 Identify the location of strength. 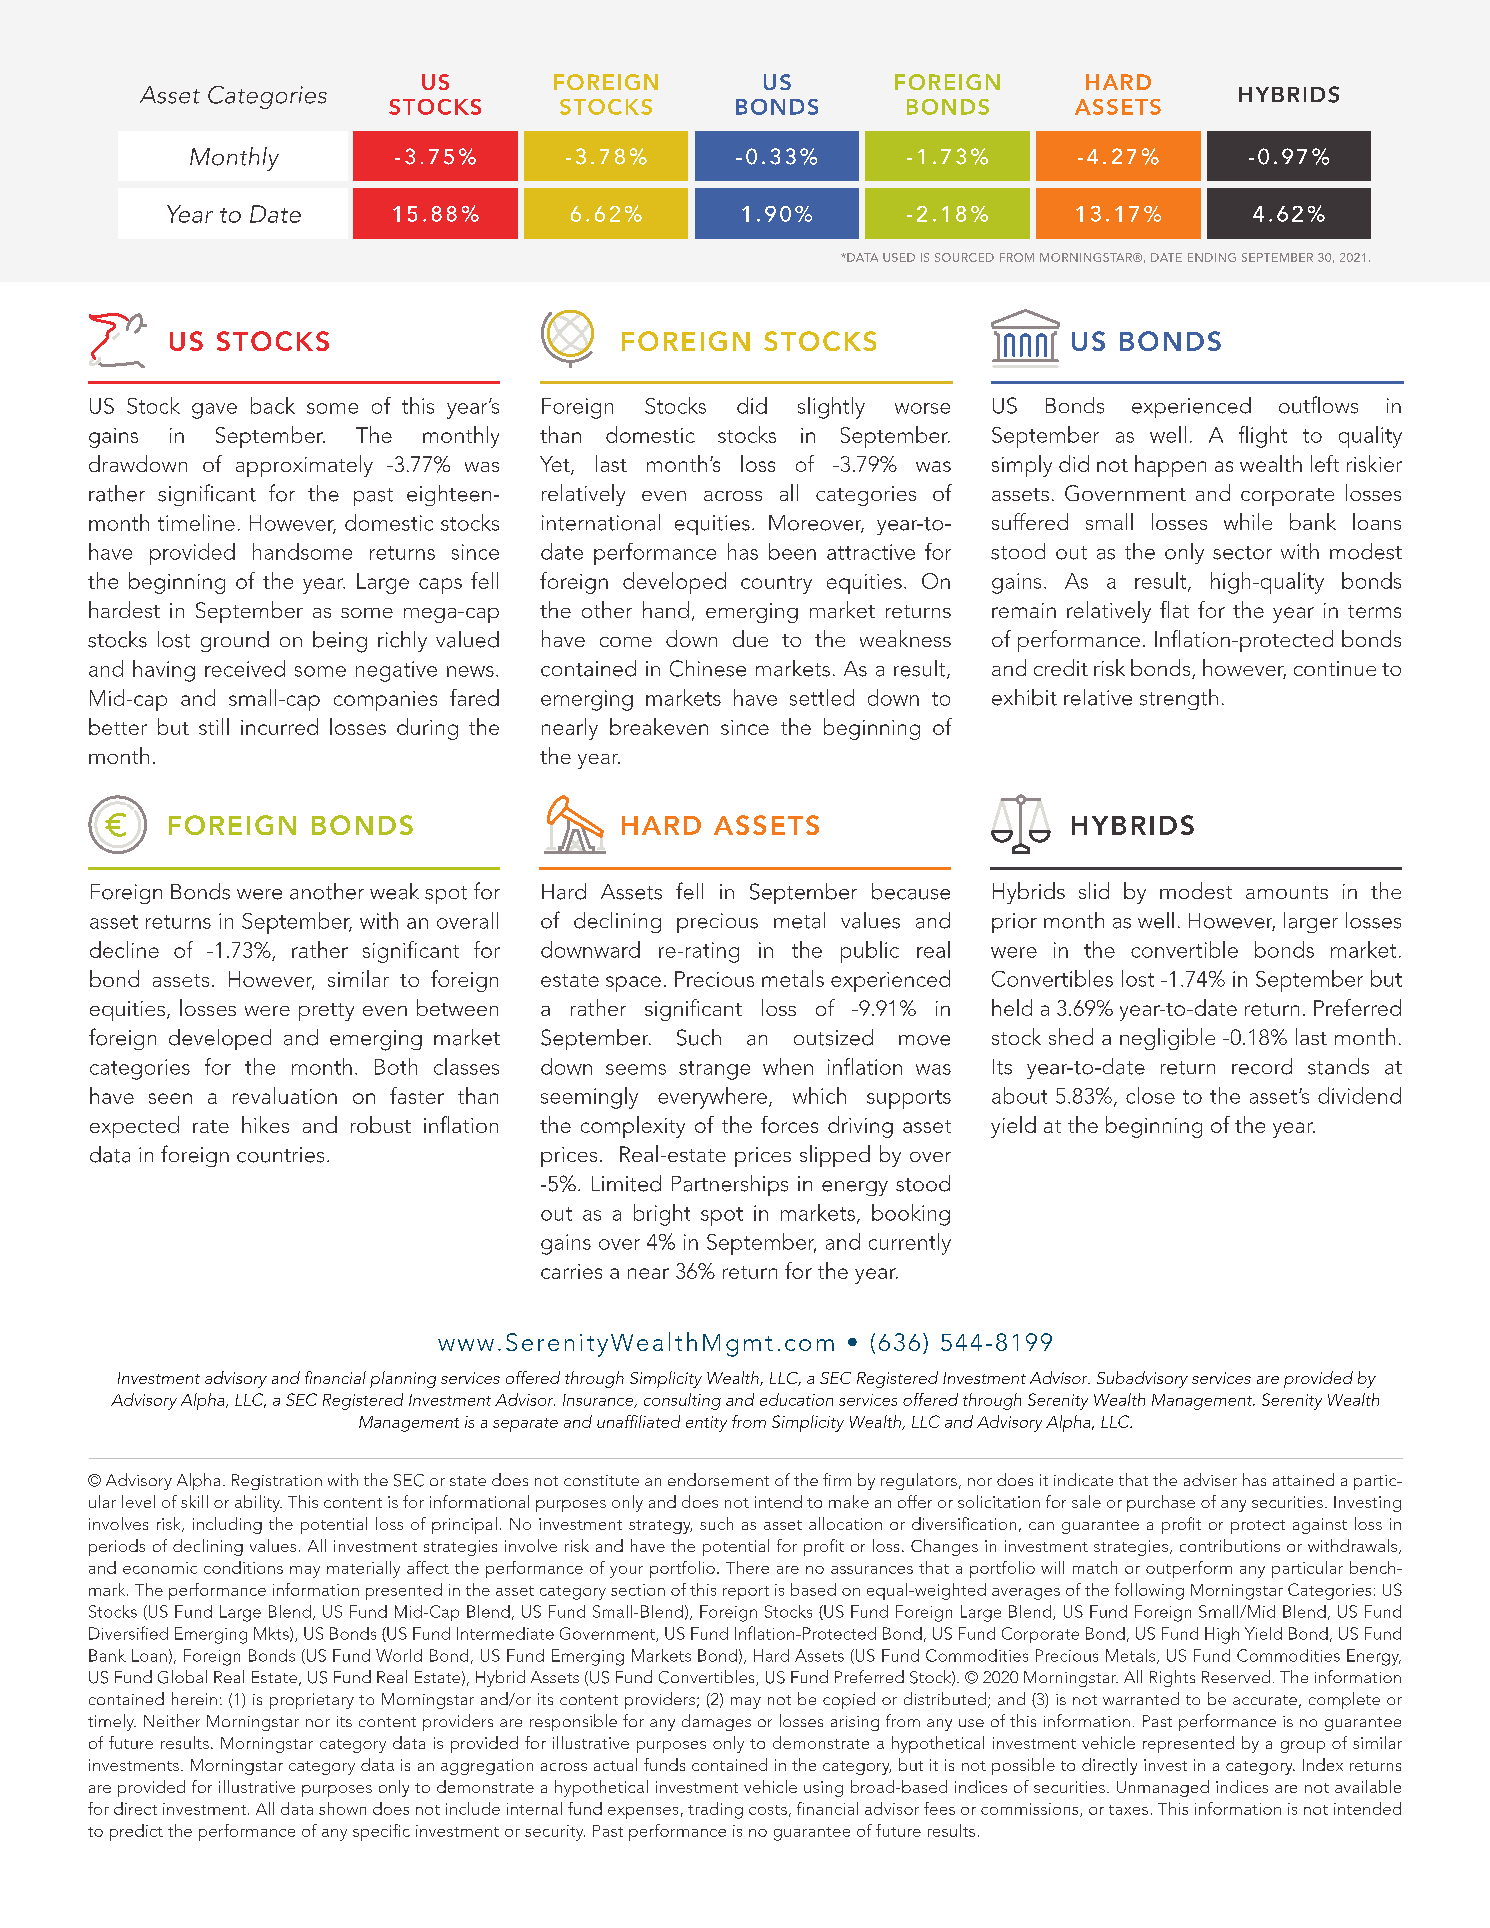
(1179, 699).
